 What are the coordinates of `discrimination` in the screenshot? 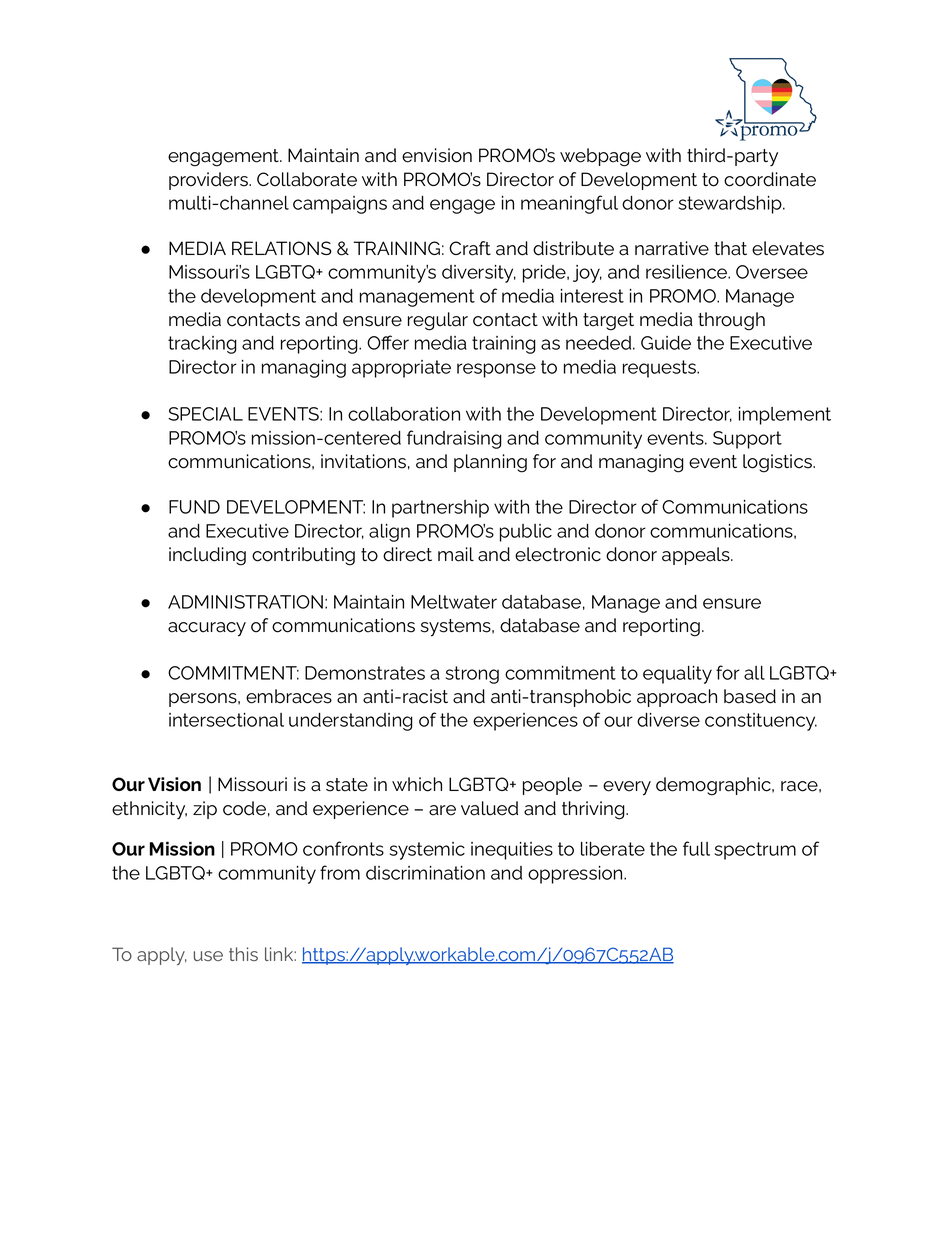 It's located at (425, 873).
